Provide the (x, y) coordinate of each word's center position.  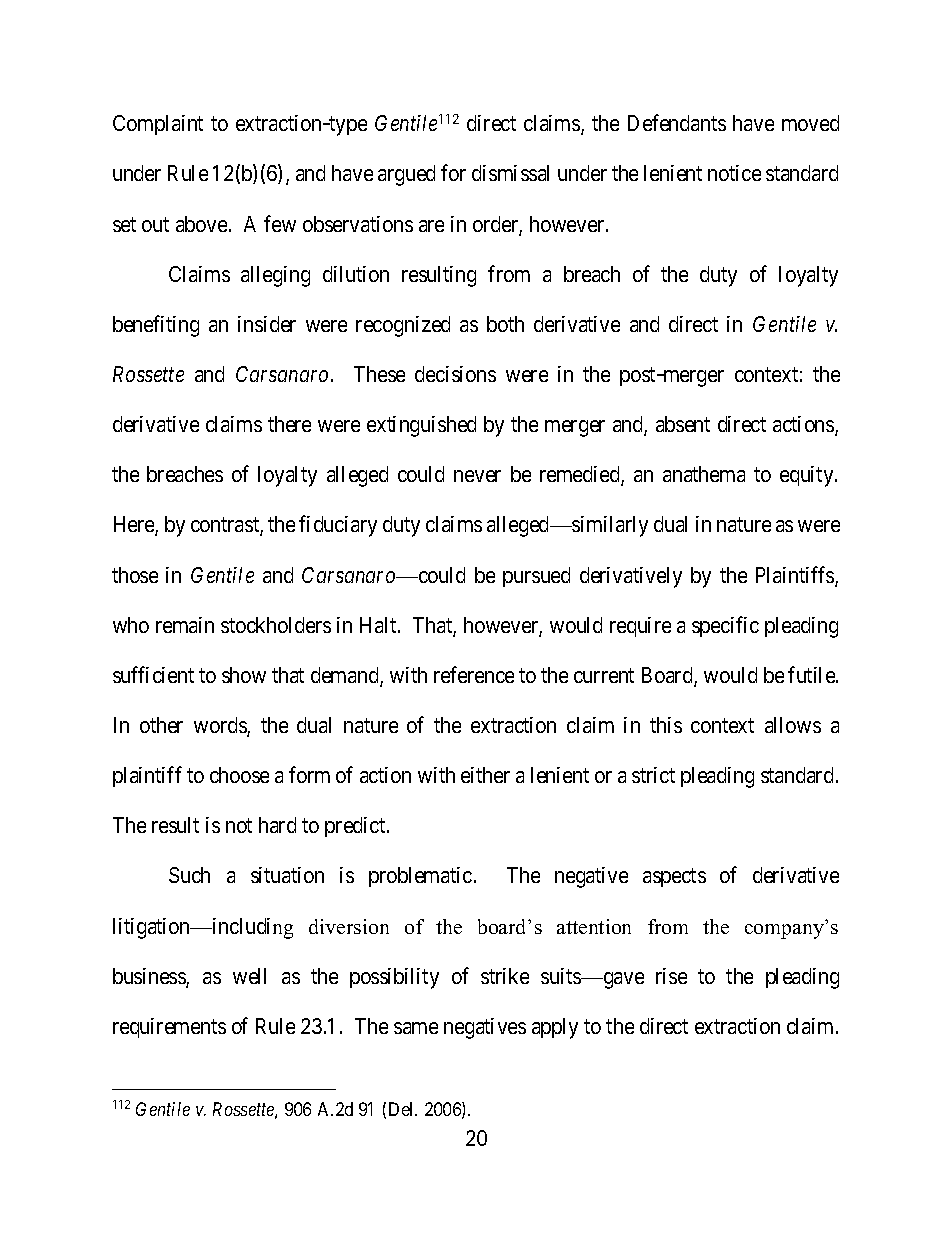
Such (189, 875)
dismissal (510, 173)
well (249, 976)
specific (725, 626)
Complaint (158, 125)
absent (683, 424)
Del (403, 1109)
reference (474, 674)
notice (734, 173)
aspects (674, 878)
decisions (455, 374)
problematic (420, 877)
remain (185, 625)
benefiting (156, 326)
